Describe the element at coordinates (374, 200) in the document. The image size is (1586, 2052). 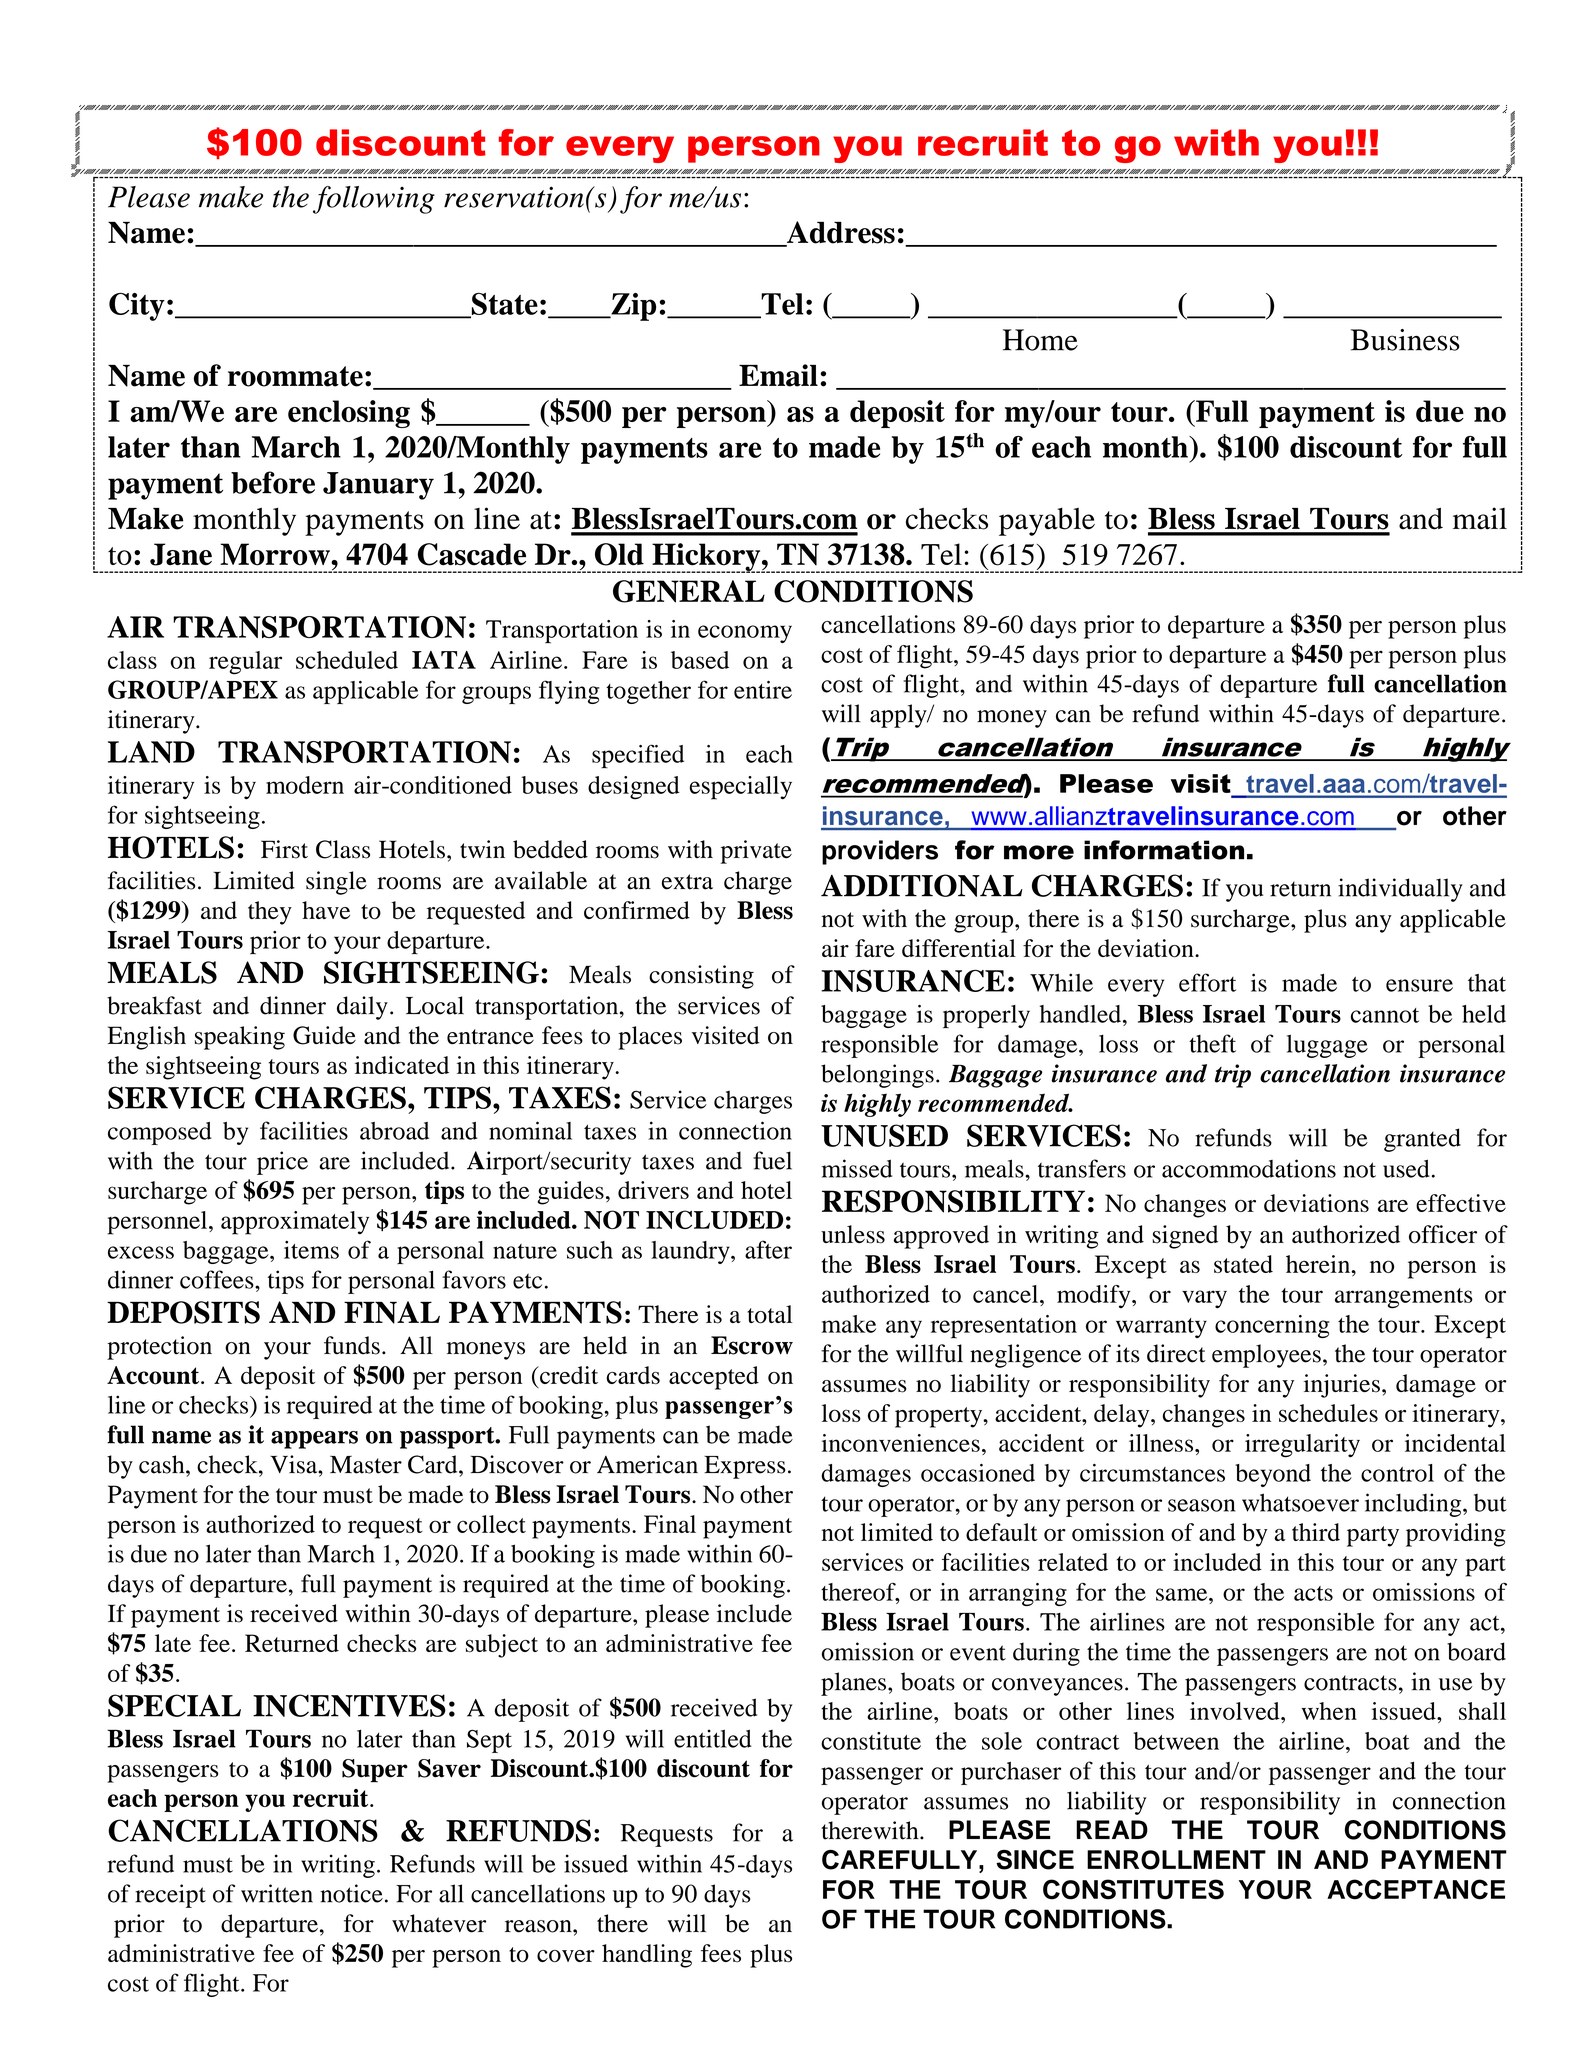
I see `following` at that location.
